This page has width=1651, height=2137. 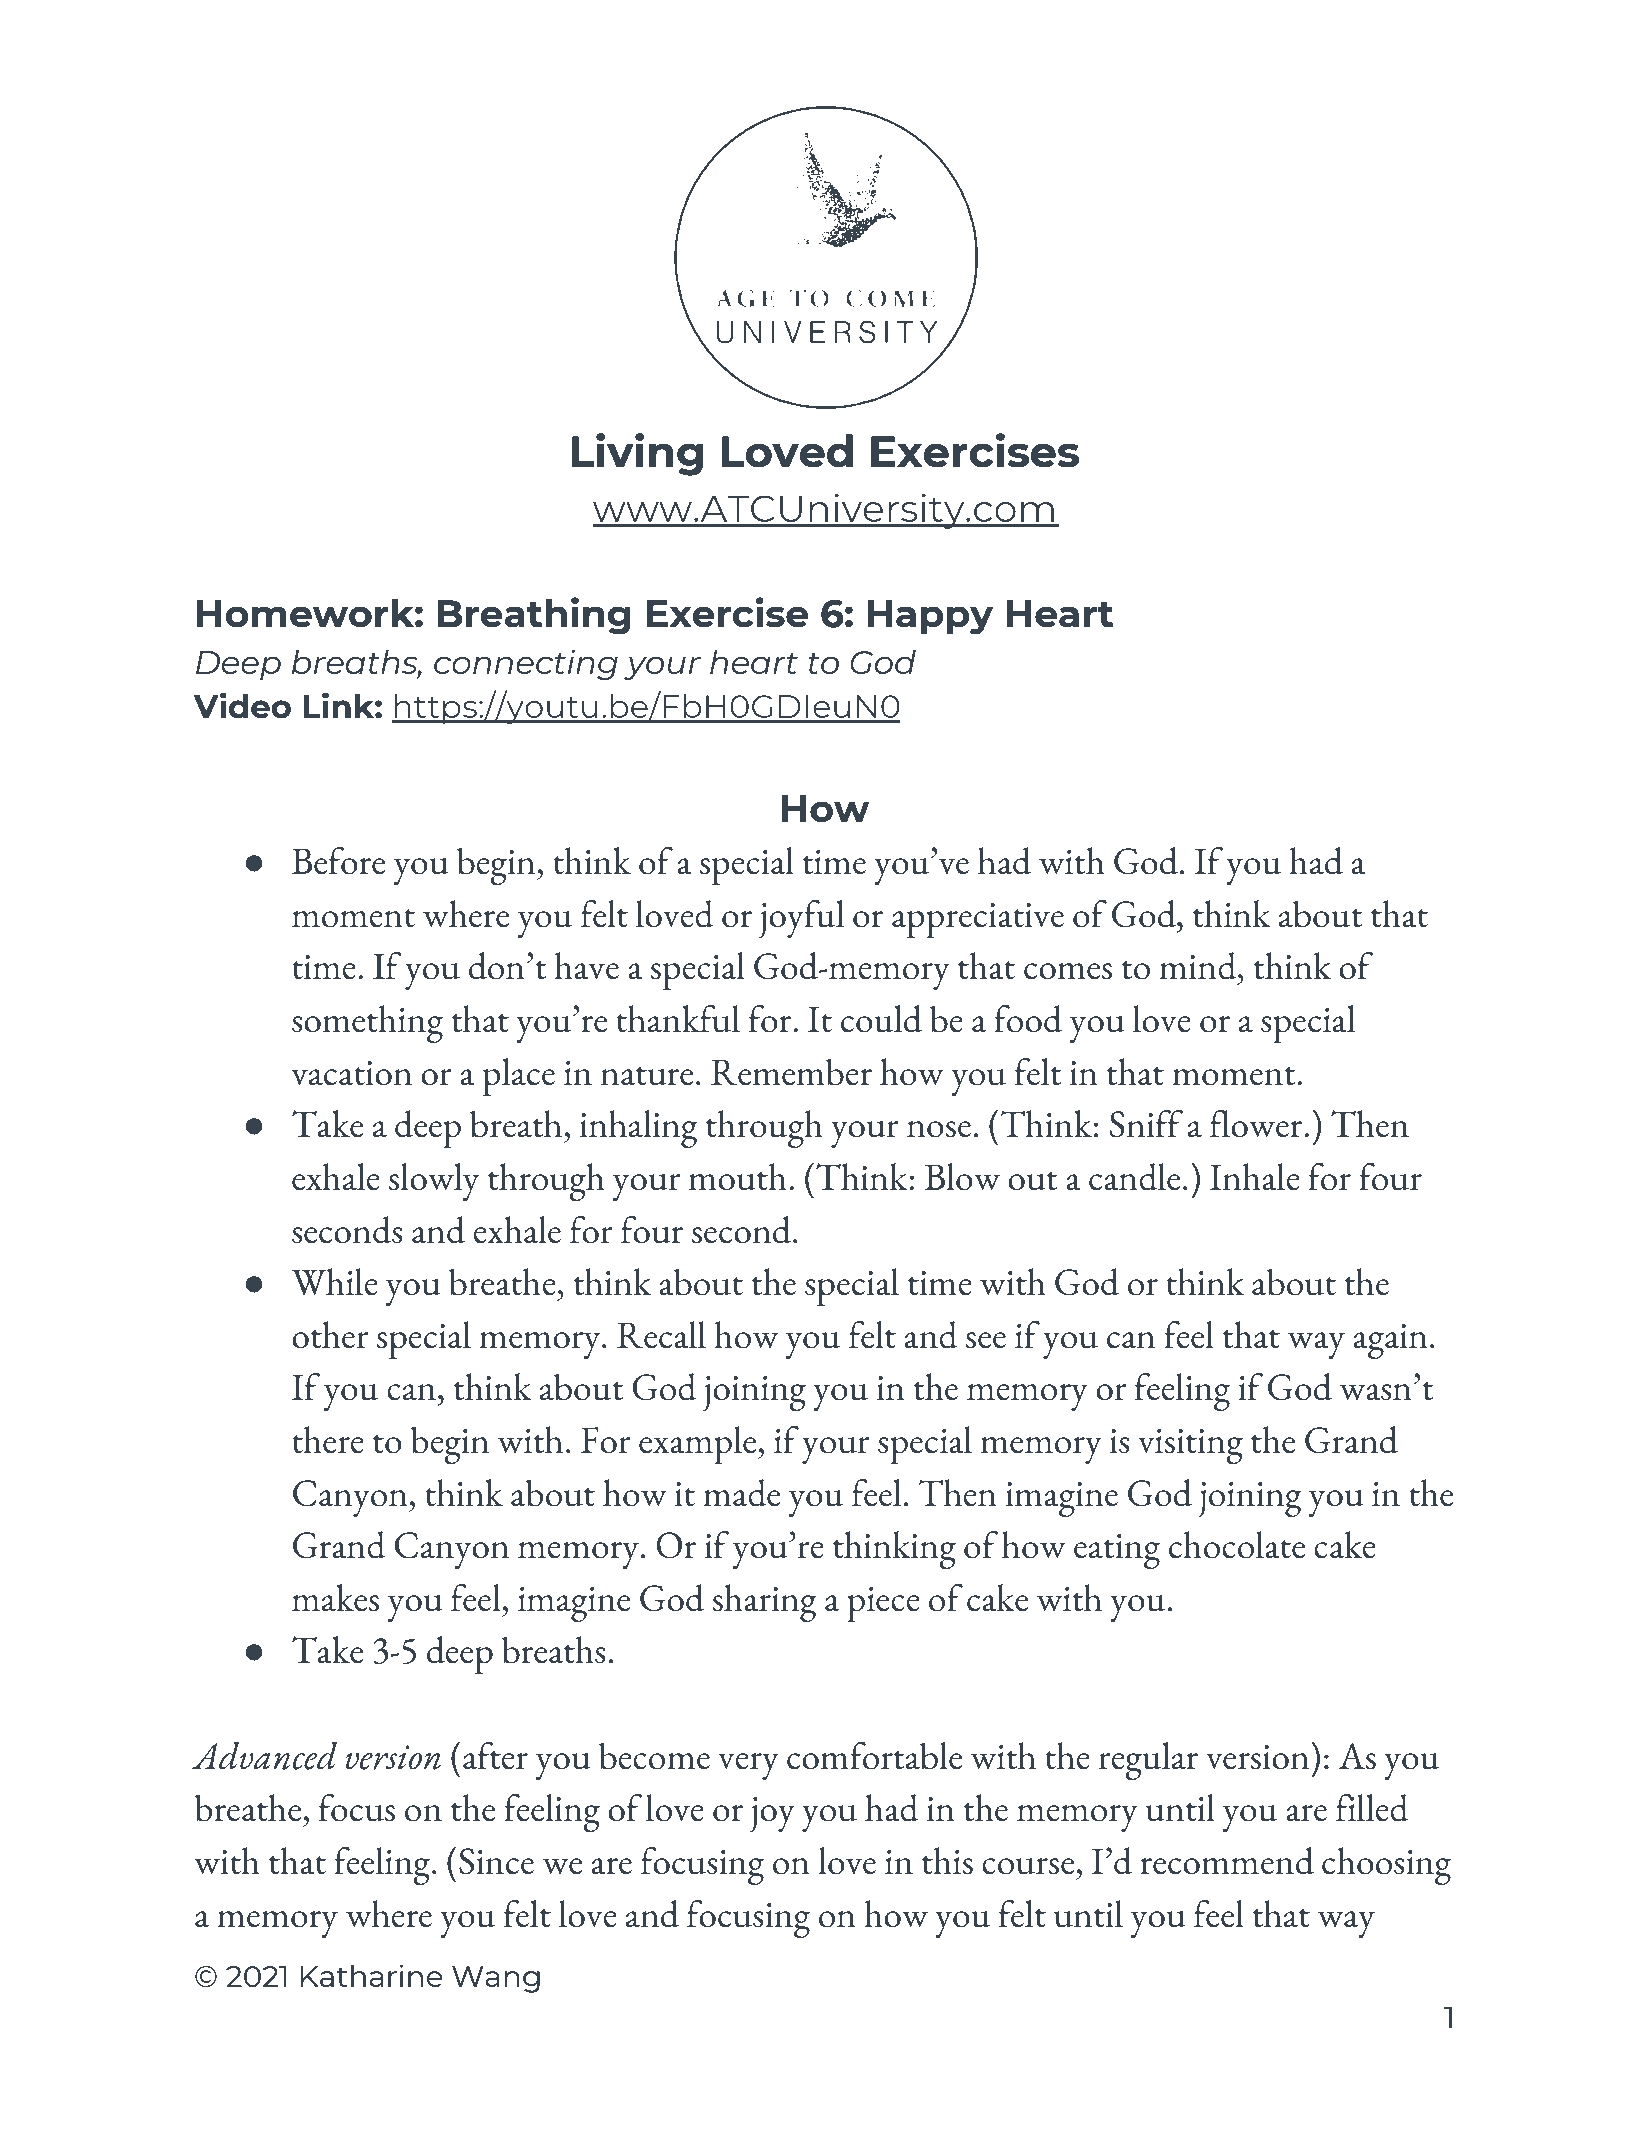 What do you see at coordinates (978, 921) in the page?
I see `appreciative` at bounding box center [978, 921].
